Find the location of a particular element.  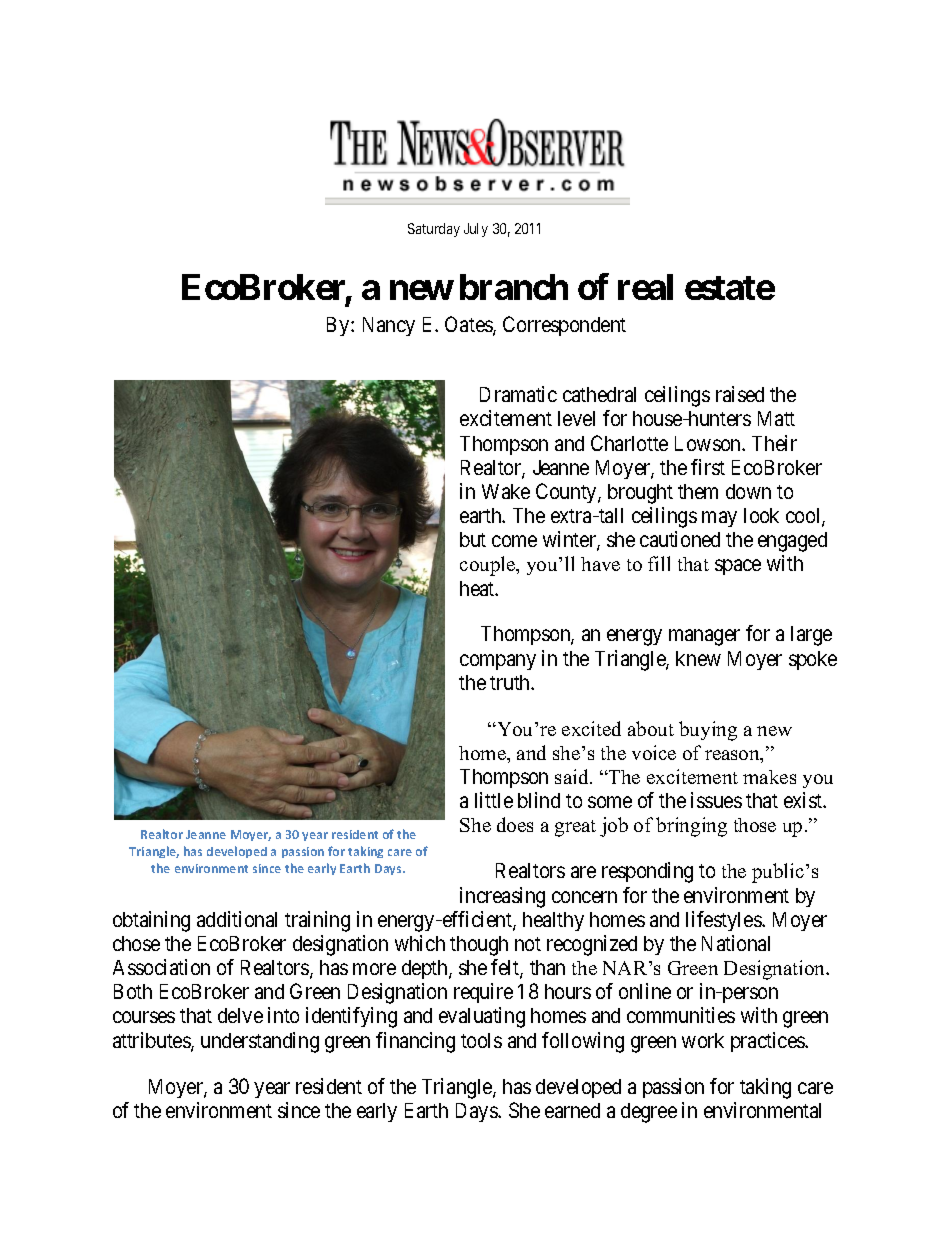

Correspondent is located at coordinates (564, 326).
